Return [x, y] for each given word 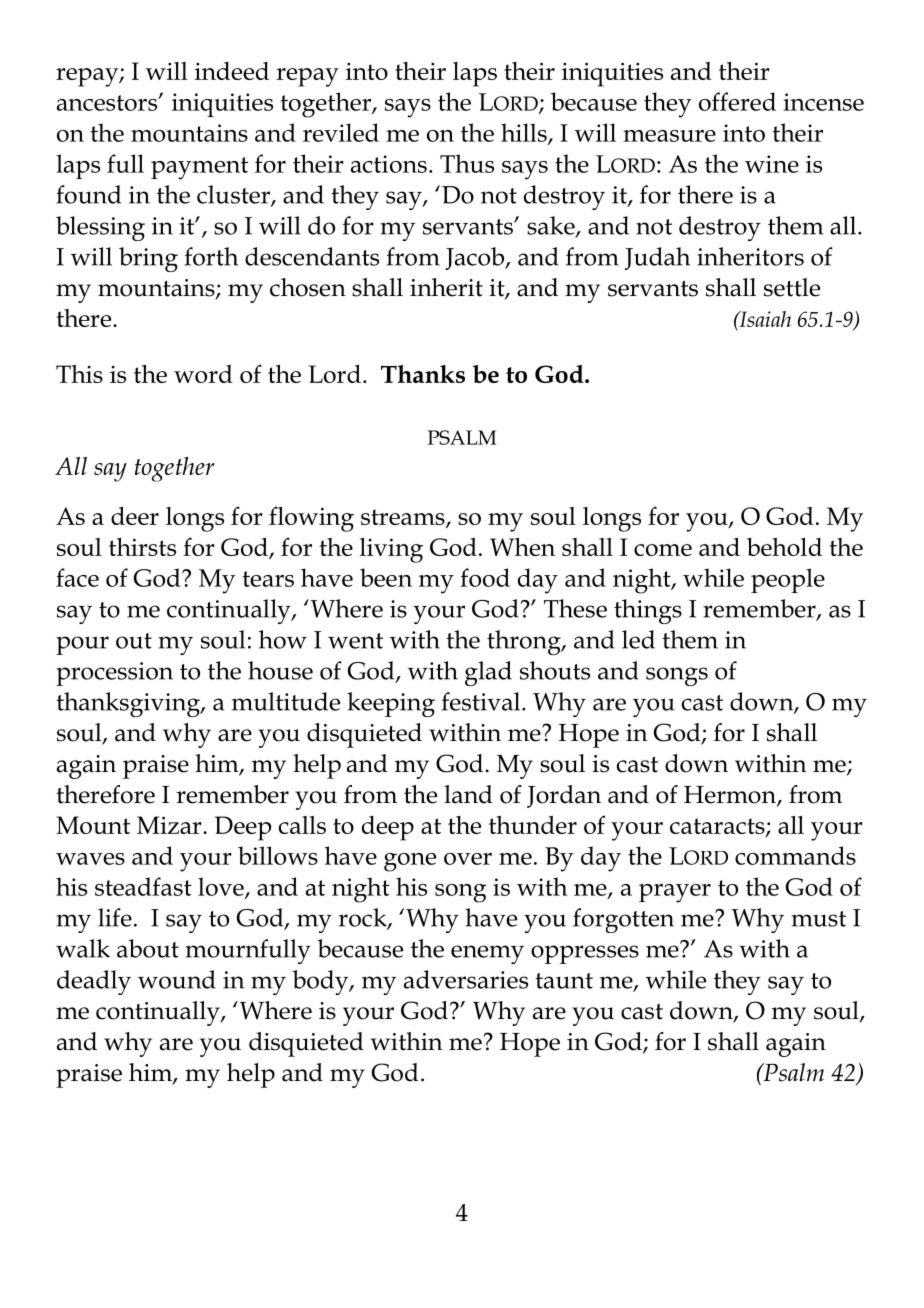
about [148, 948]
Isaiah [764, 319]
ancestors [108, 103]
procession [114, 674]
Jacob [476, 258]
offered [737, 101]
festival [482, 701]
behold [784, 547]
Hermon [731, 796]
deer [135, 516]
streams [404, 518]
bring [148, 259]
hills [525, 133]
